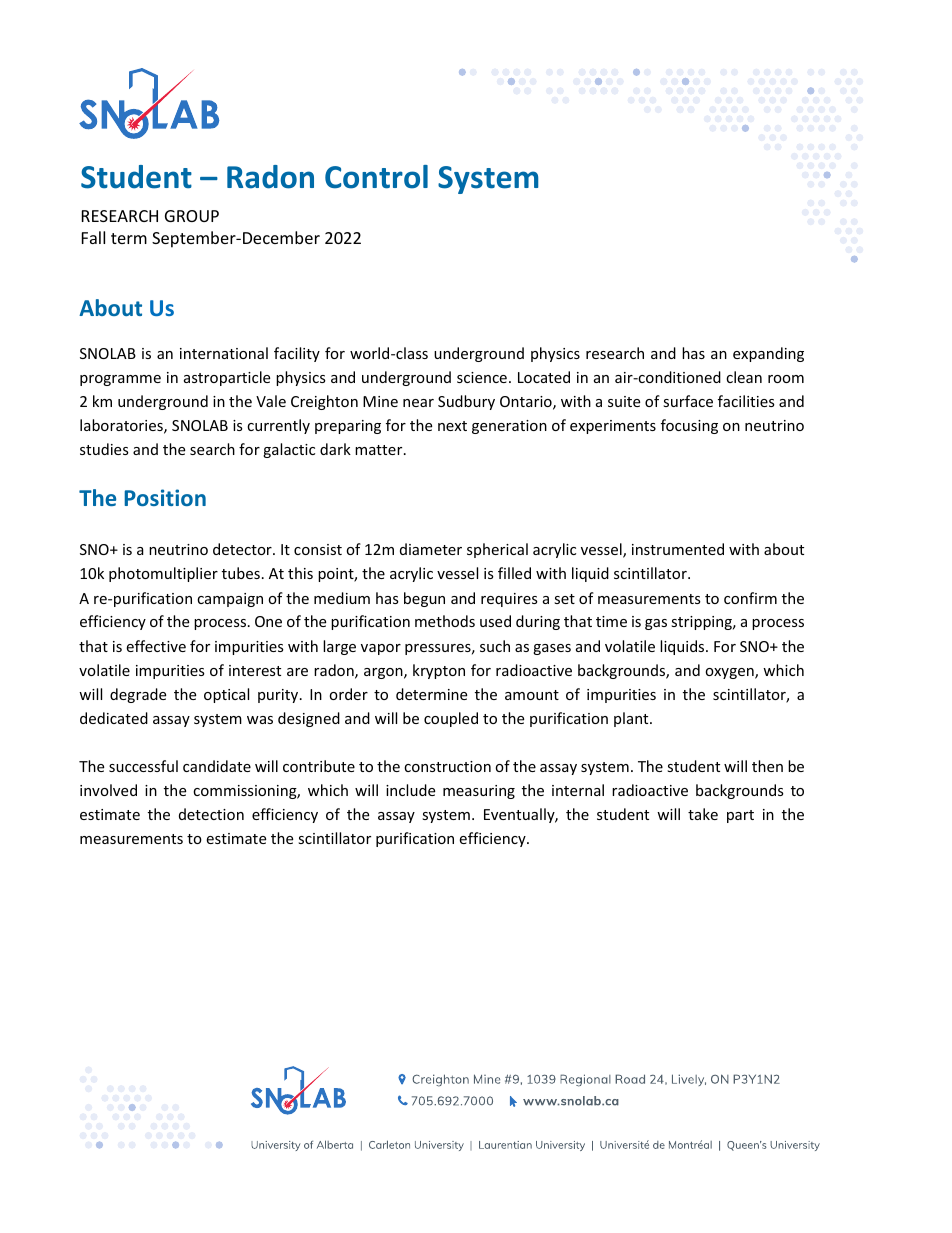 The image size is (952, 1233). Describe the element at coordinates (744, 377) in the screenshot. I see `clean` at that location.
